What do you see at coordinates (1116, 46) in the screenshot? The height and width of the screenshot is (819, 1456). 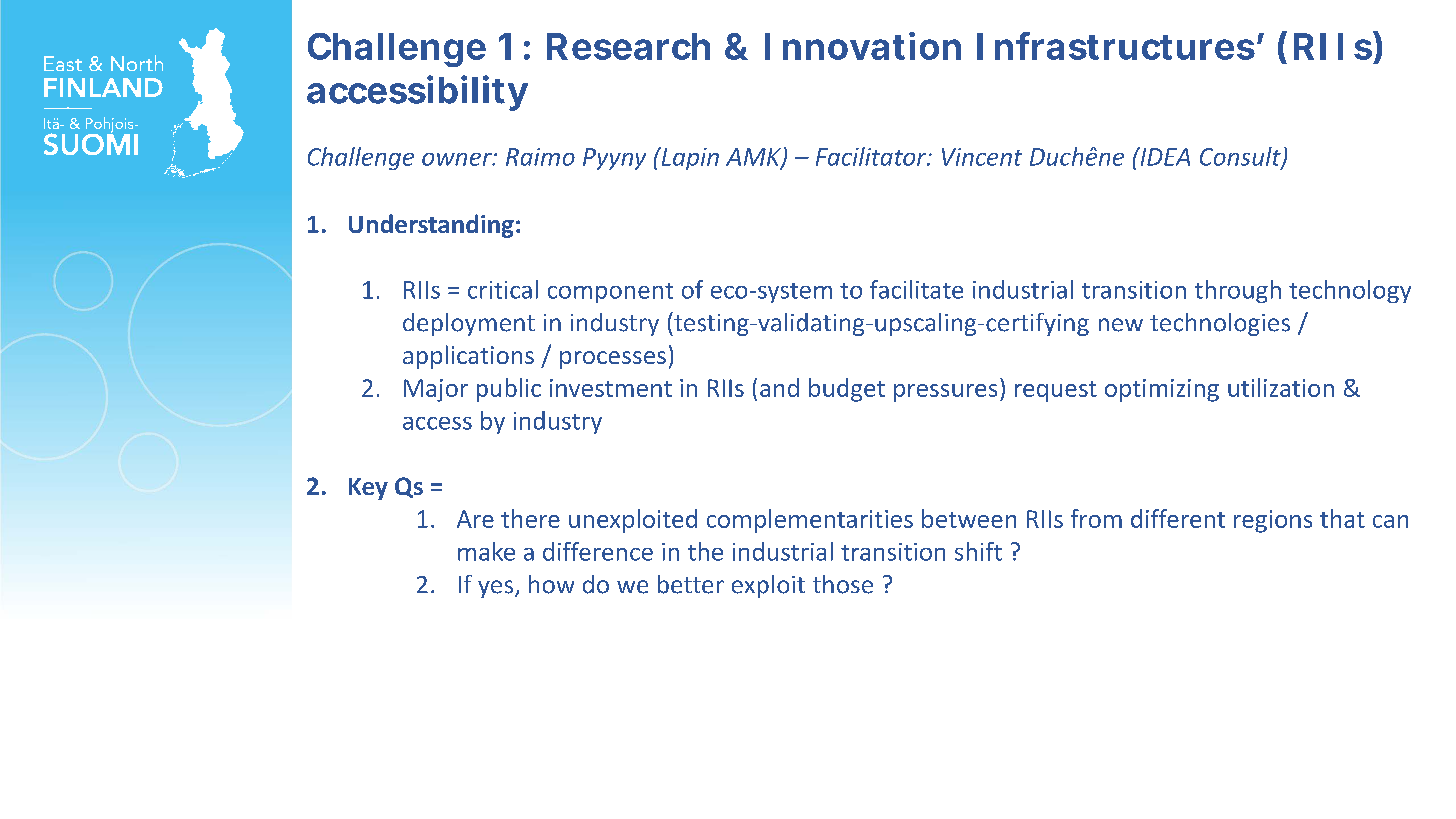 I see `Infrastructures` at bounding box center [1116, 46].
